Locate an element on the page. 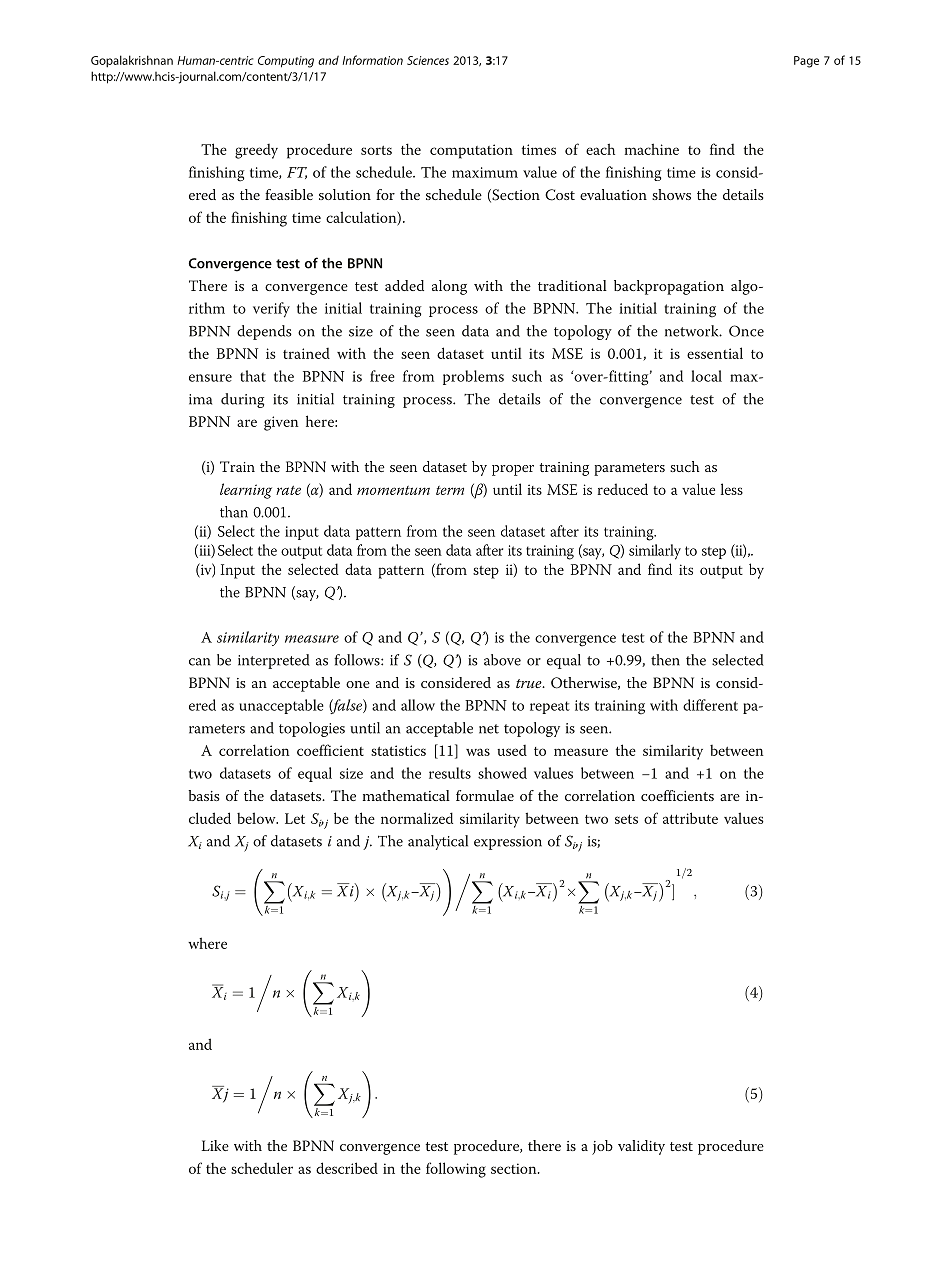 This page has width=952, height=1270. computation is located at coordinates (471, 151).
